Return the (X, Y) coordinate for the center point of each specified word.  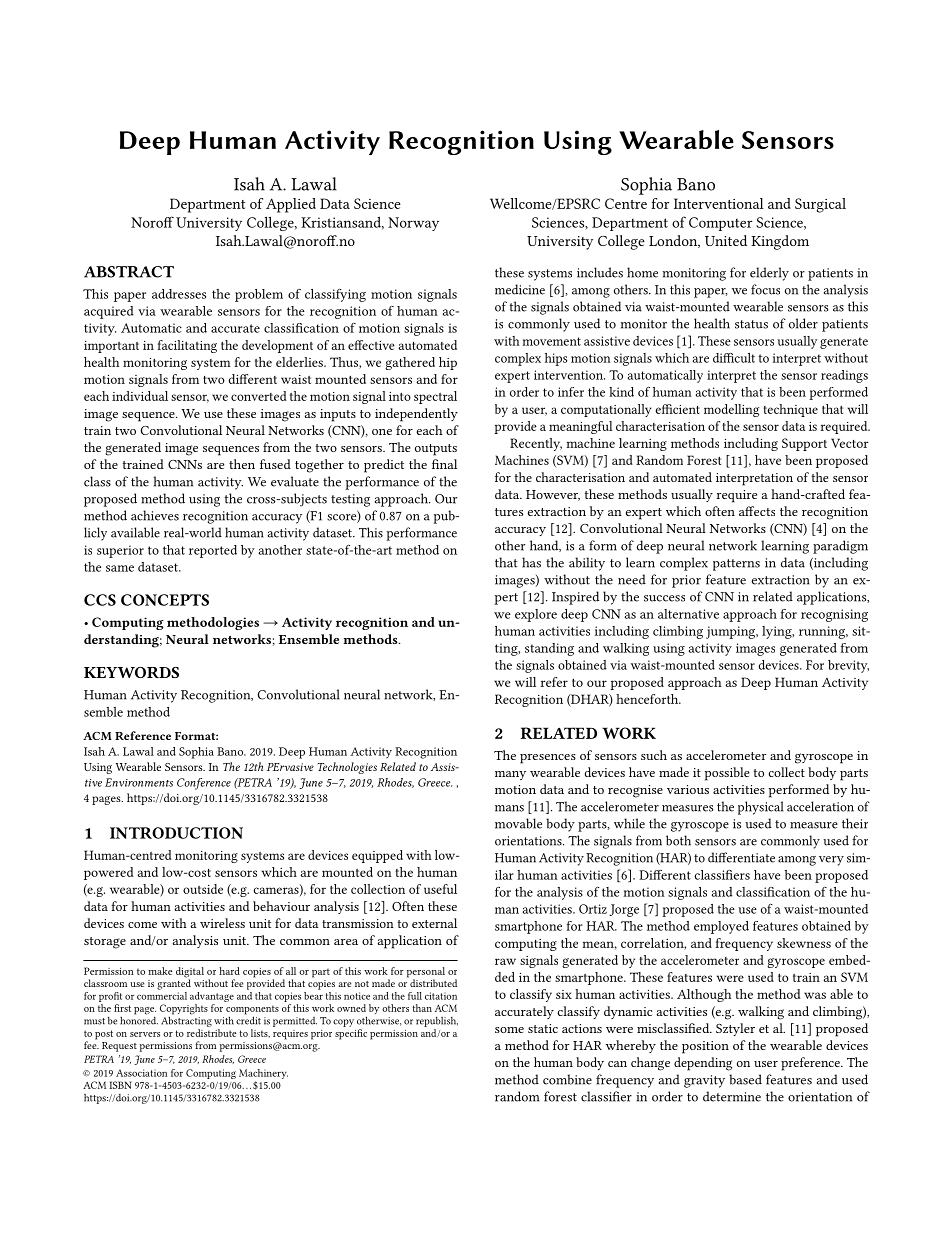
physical (760, 808)
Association (141, 1073)
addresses (179, 294)
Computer (720, 224)
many (510, 775)
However (553, 495)
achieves (155, 515)
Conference (204, 784)
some (509, 1030)
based (745, 1079)
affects (757, 511)
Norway (413, 224)
